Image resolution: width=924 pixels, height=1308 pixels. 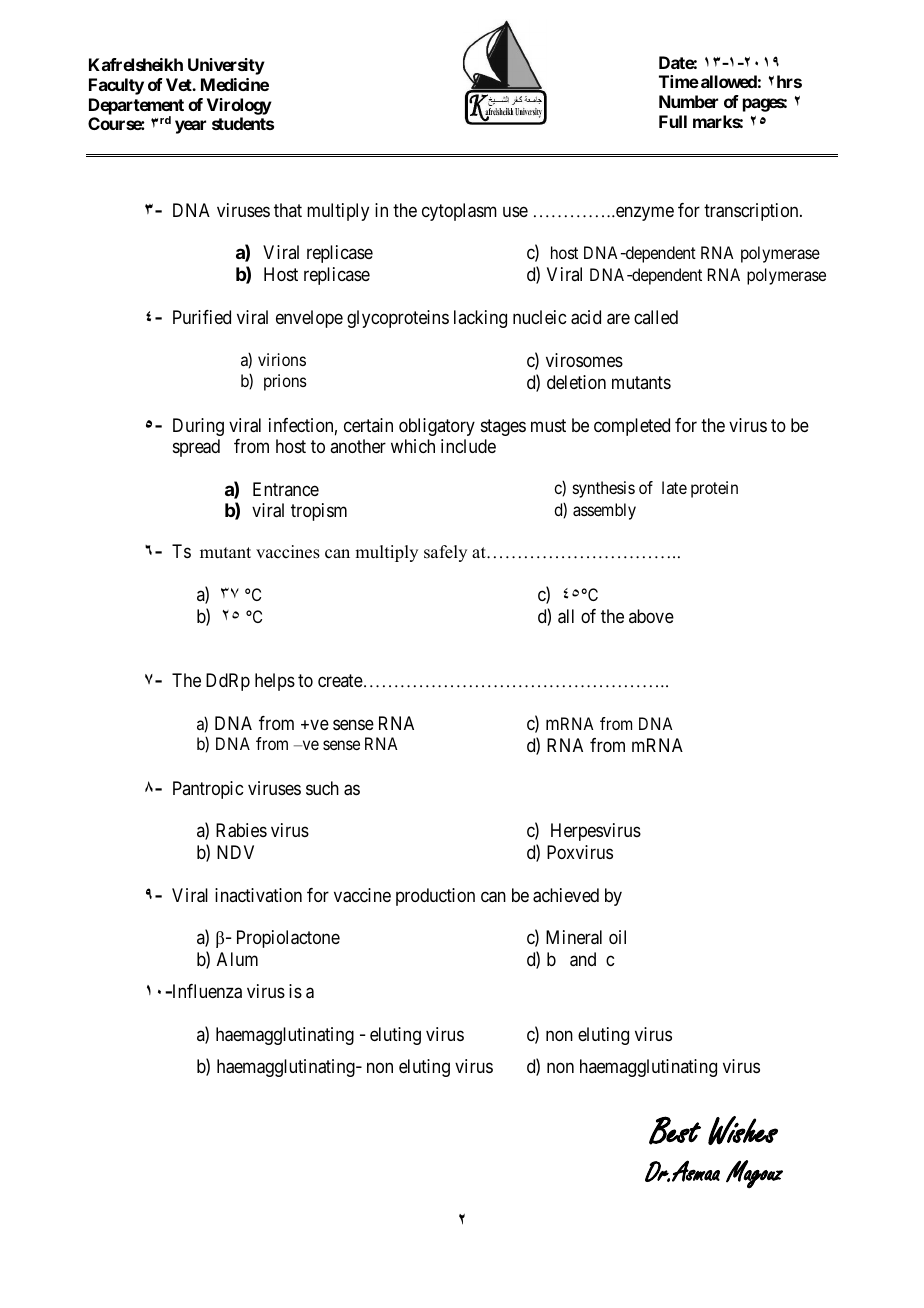 I want to click on called, so click(x=656, y=317).
